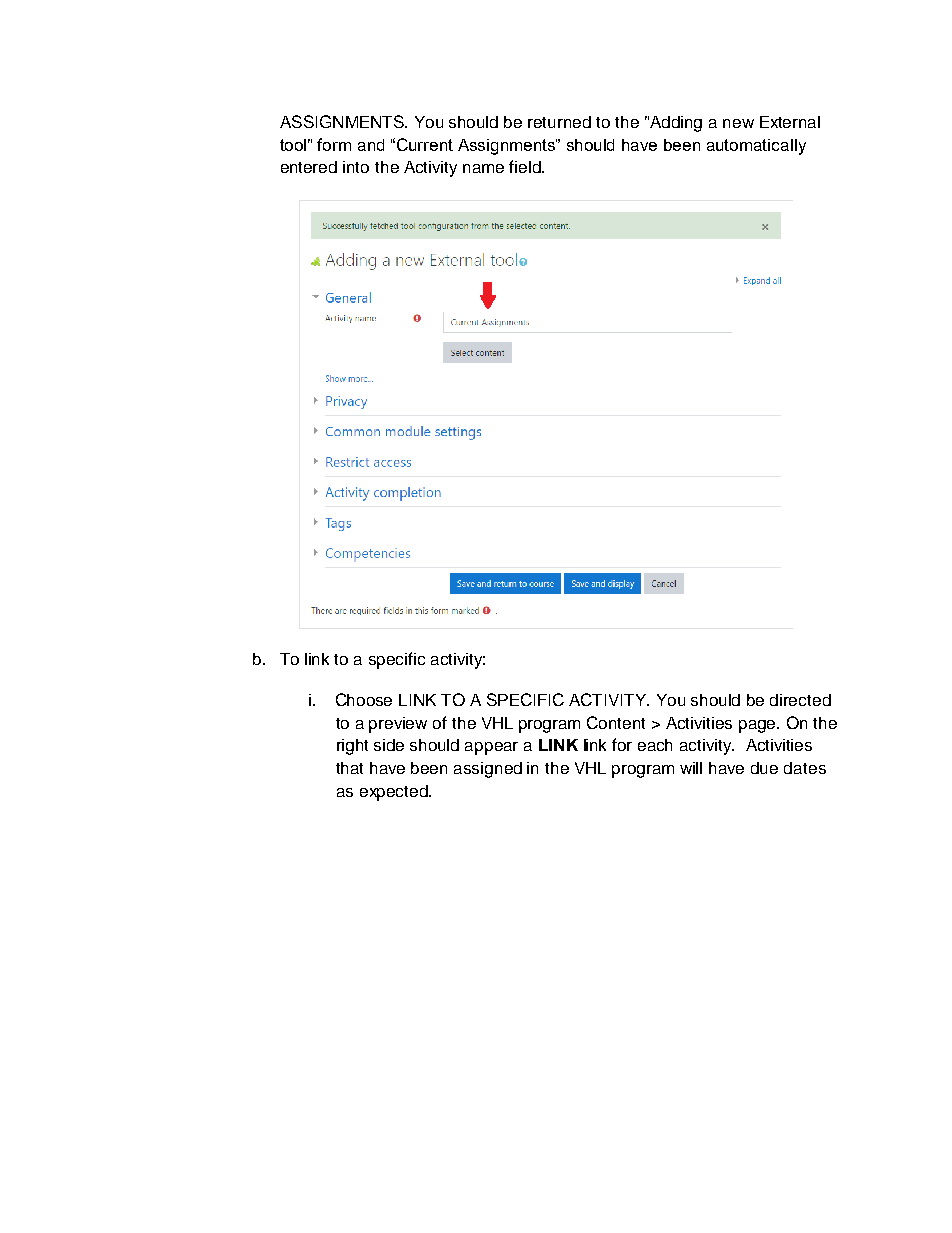 The height and width of the page is (1233, 952). I want to click on and, so click(371, 145).
